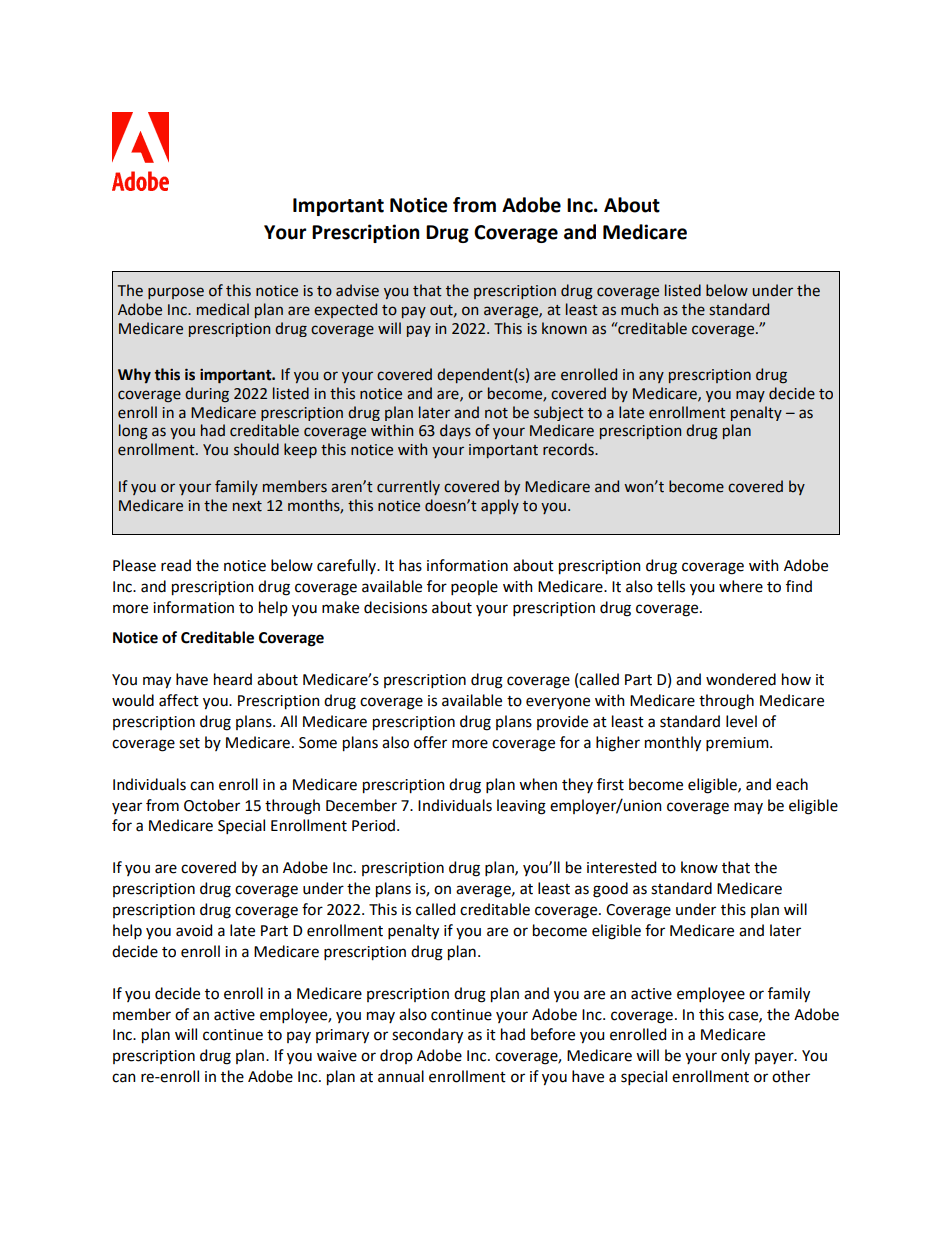  Describe the element at coordinates (212, 805) in the screenshot. I see `October` at that location.
